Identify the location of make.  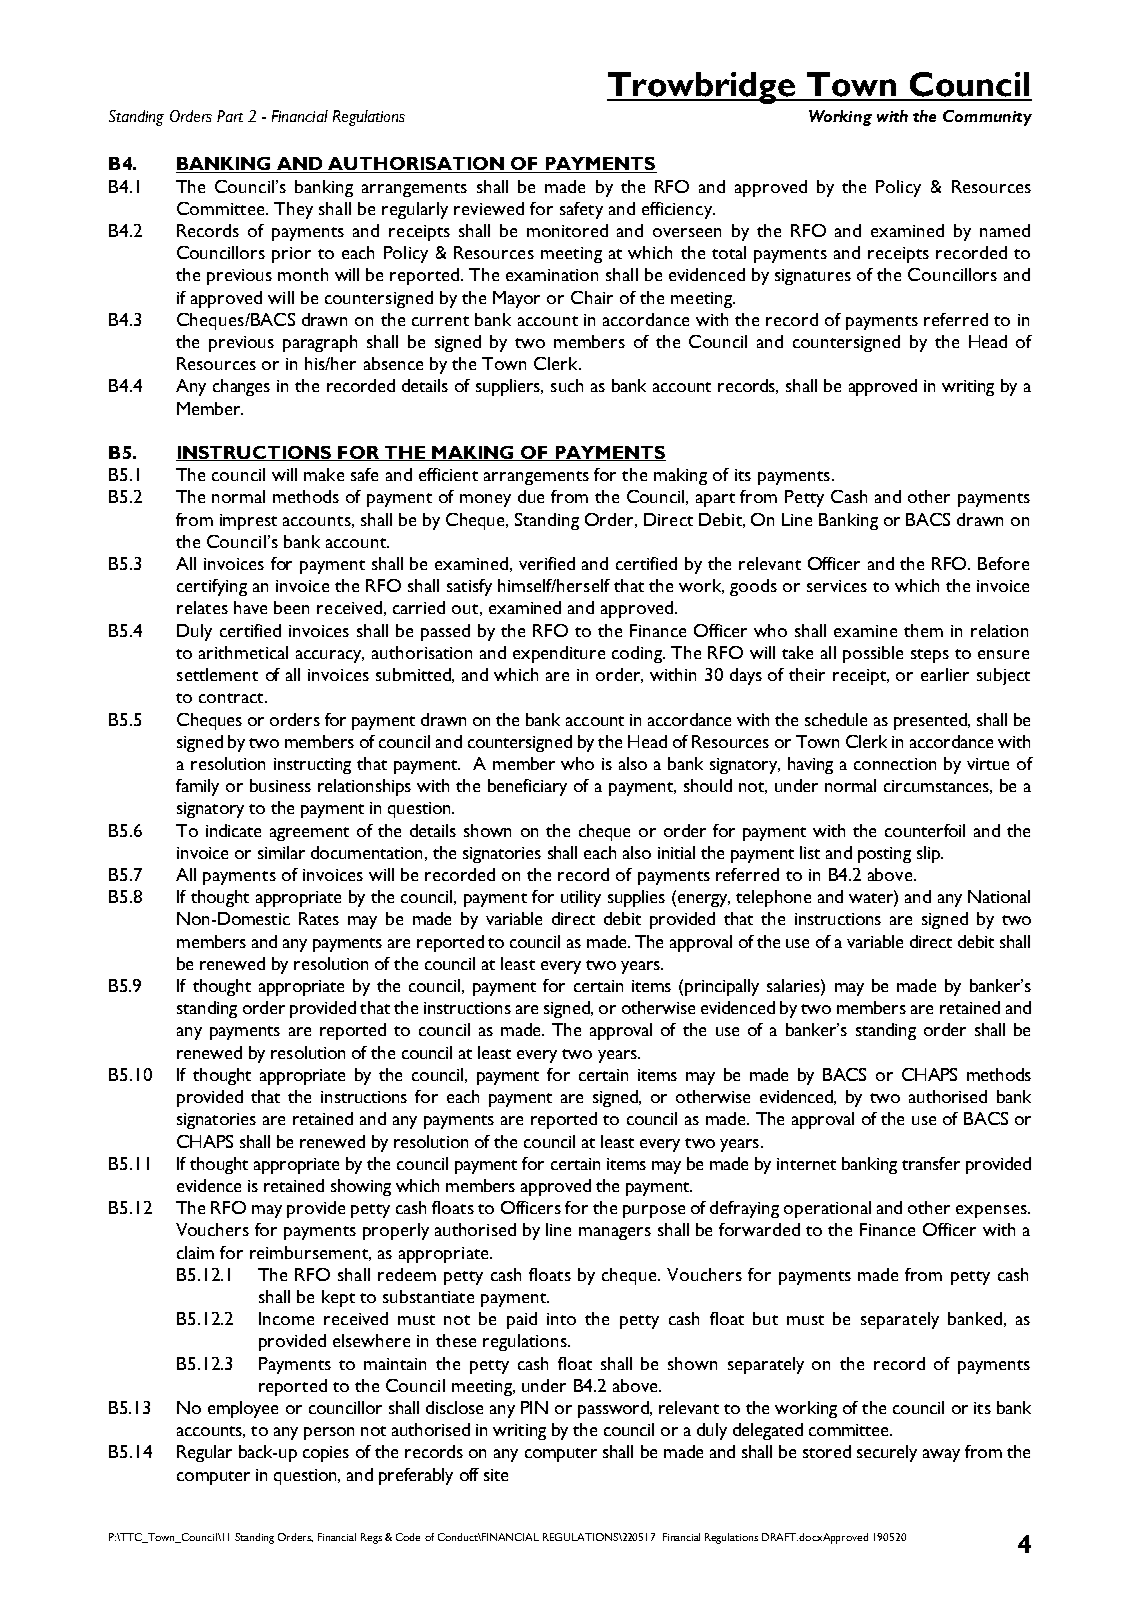
(324, 474).
